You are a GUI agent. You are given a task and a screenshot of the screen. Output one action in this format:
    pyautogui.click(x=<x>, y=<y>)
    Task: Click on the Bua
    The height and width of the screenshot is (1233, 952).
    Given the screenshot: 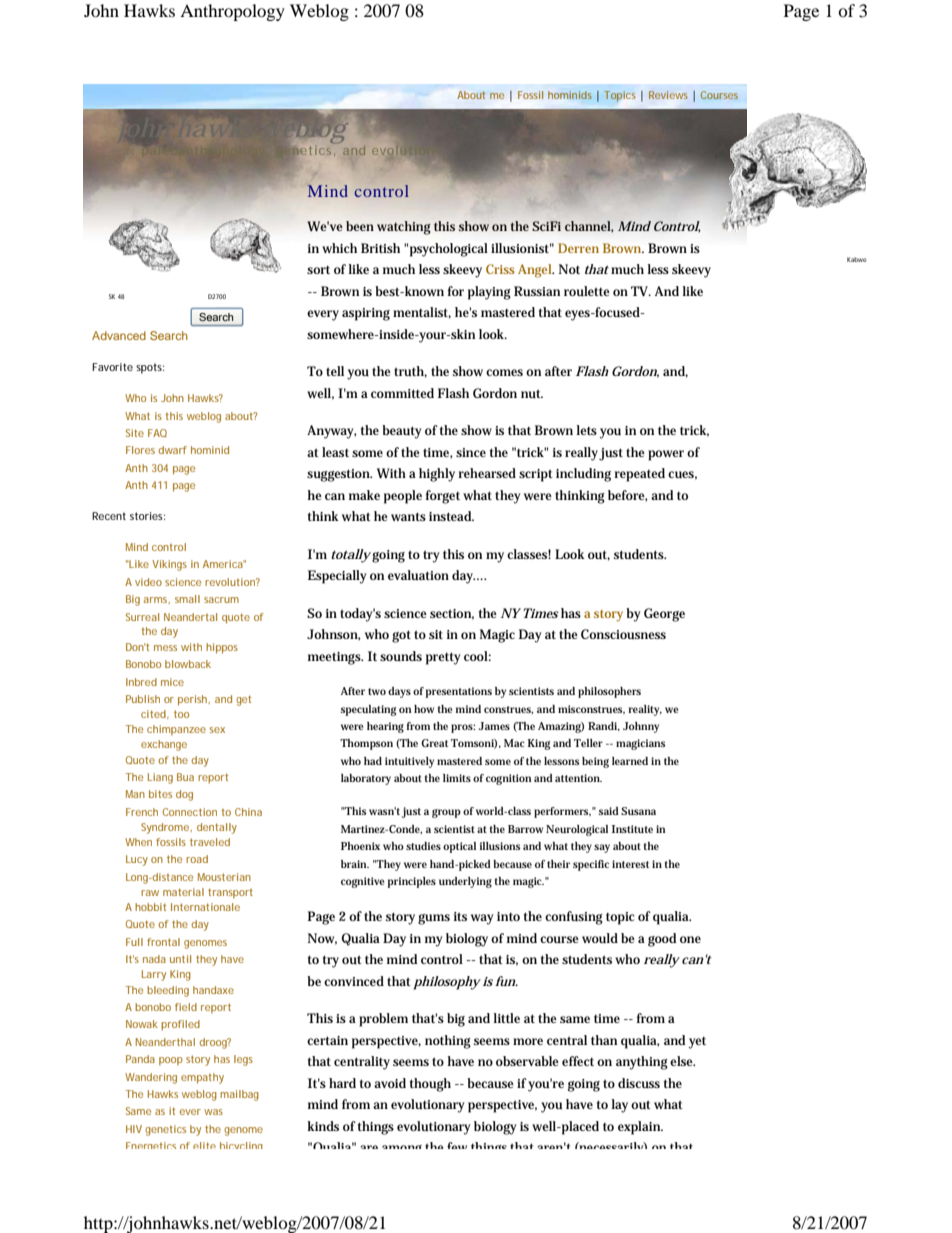 What is the action you would take?
    pyautogui.click(x=185, y=777)
